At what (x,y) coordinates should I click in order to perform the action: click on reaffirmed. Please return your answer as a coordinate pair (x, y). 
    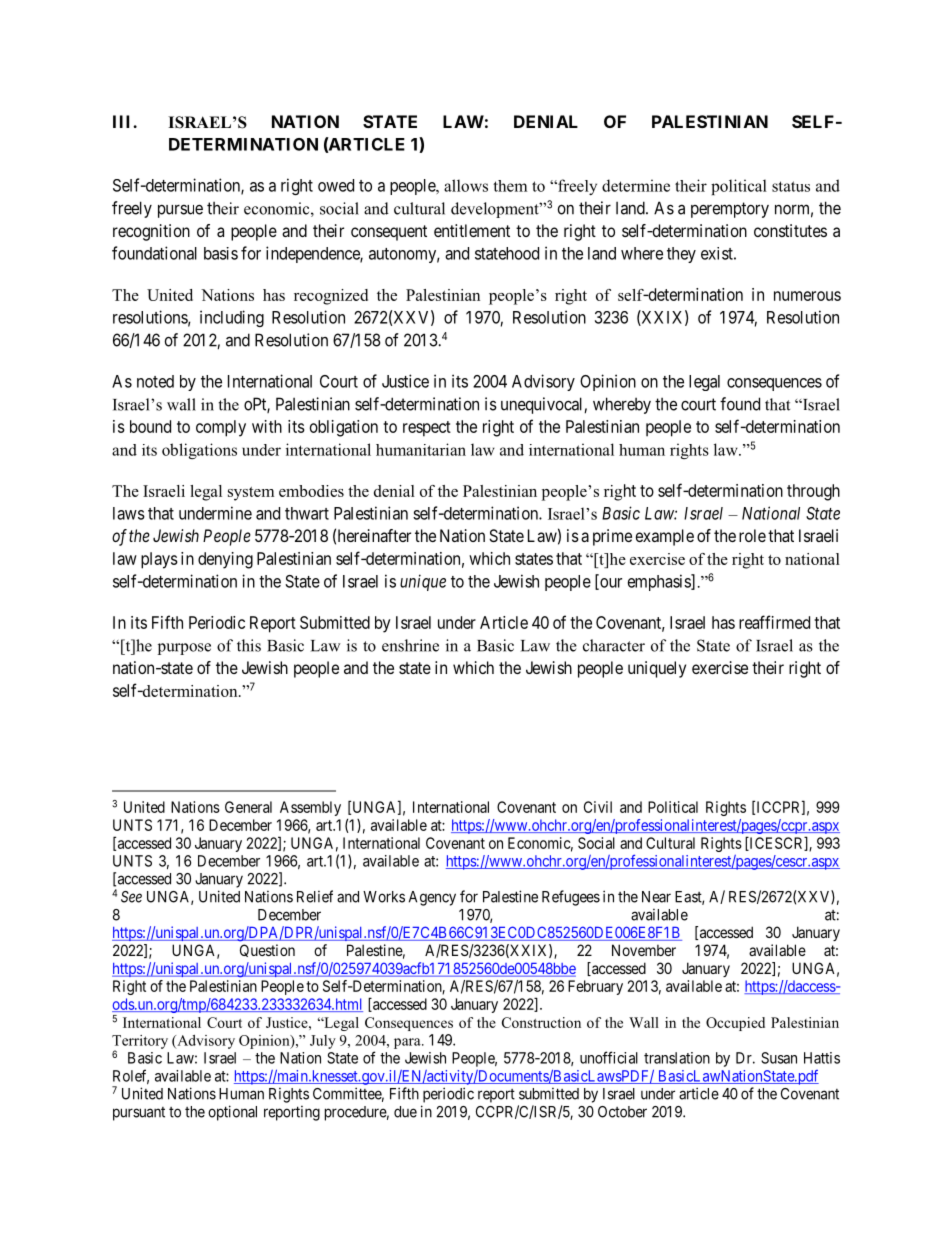
    Looking at the image, I should click on (774, 622).
